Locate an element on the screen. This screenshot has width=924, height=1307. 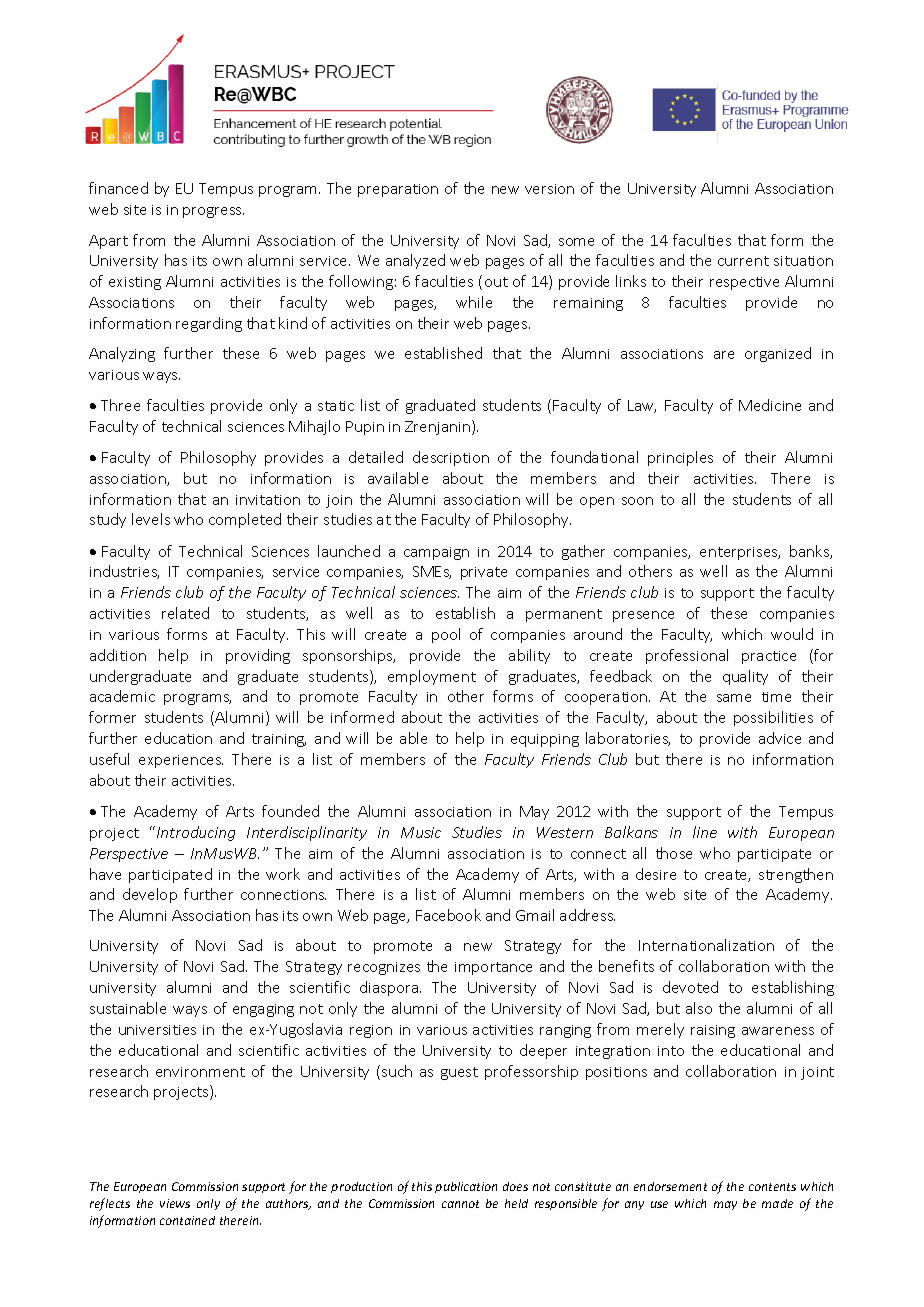
endorsement is located at coordinates (670, 1186).
